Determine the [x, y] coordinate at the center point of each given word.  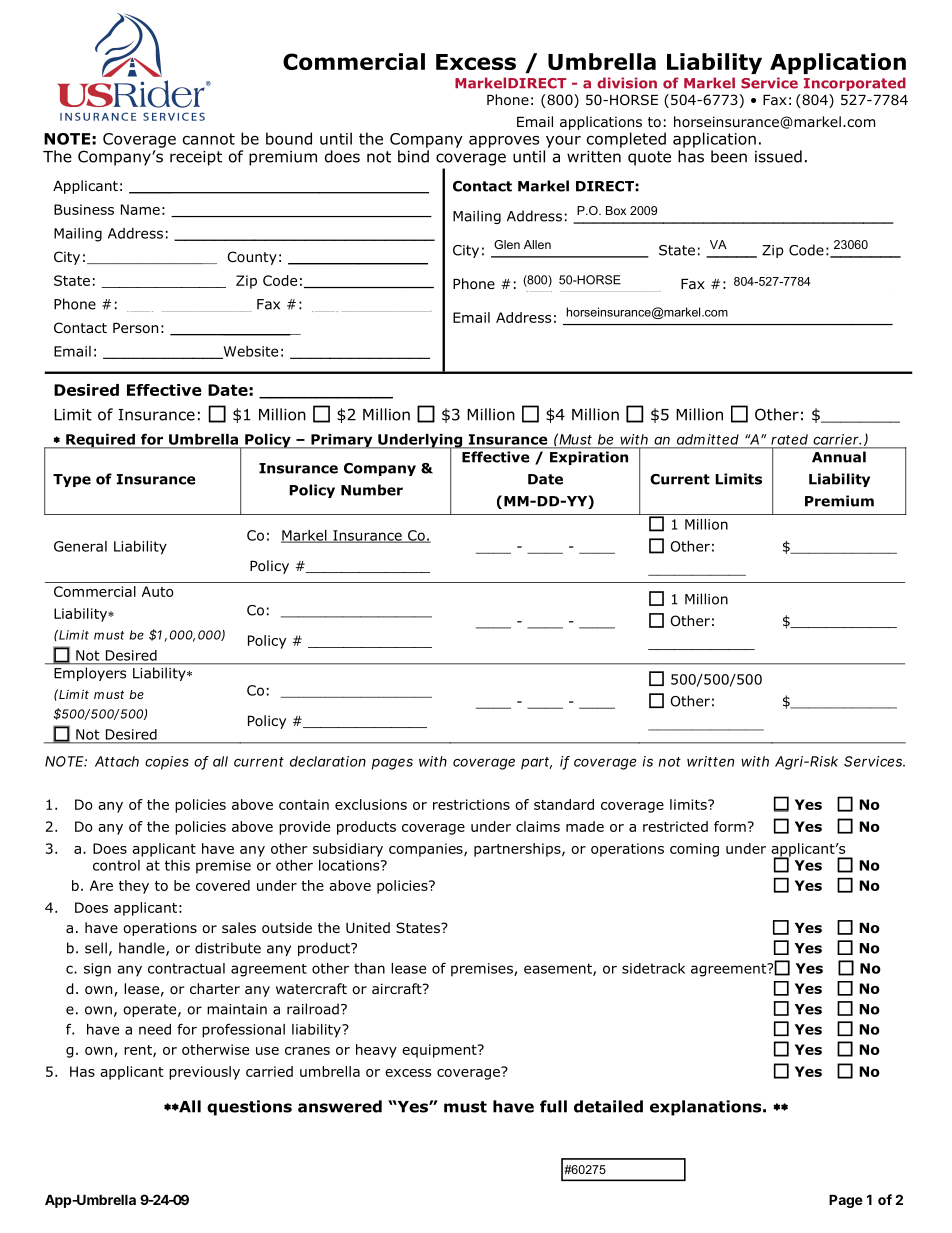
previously [204, 1073]
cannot [209, 139]
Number [372, 490]
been [729, 156]
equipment [440, 1051]
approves [504, 141]
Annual [839, 457]
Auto [158, 591]
